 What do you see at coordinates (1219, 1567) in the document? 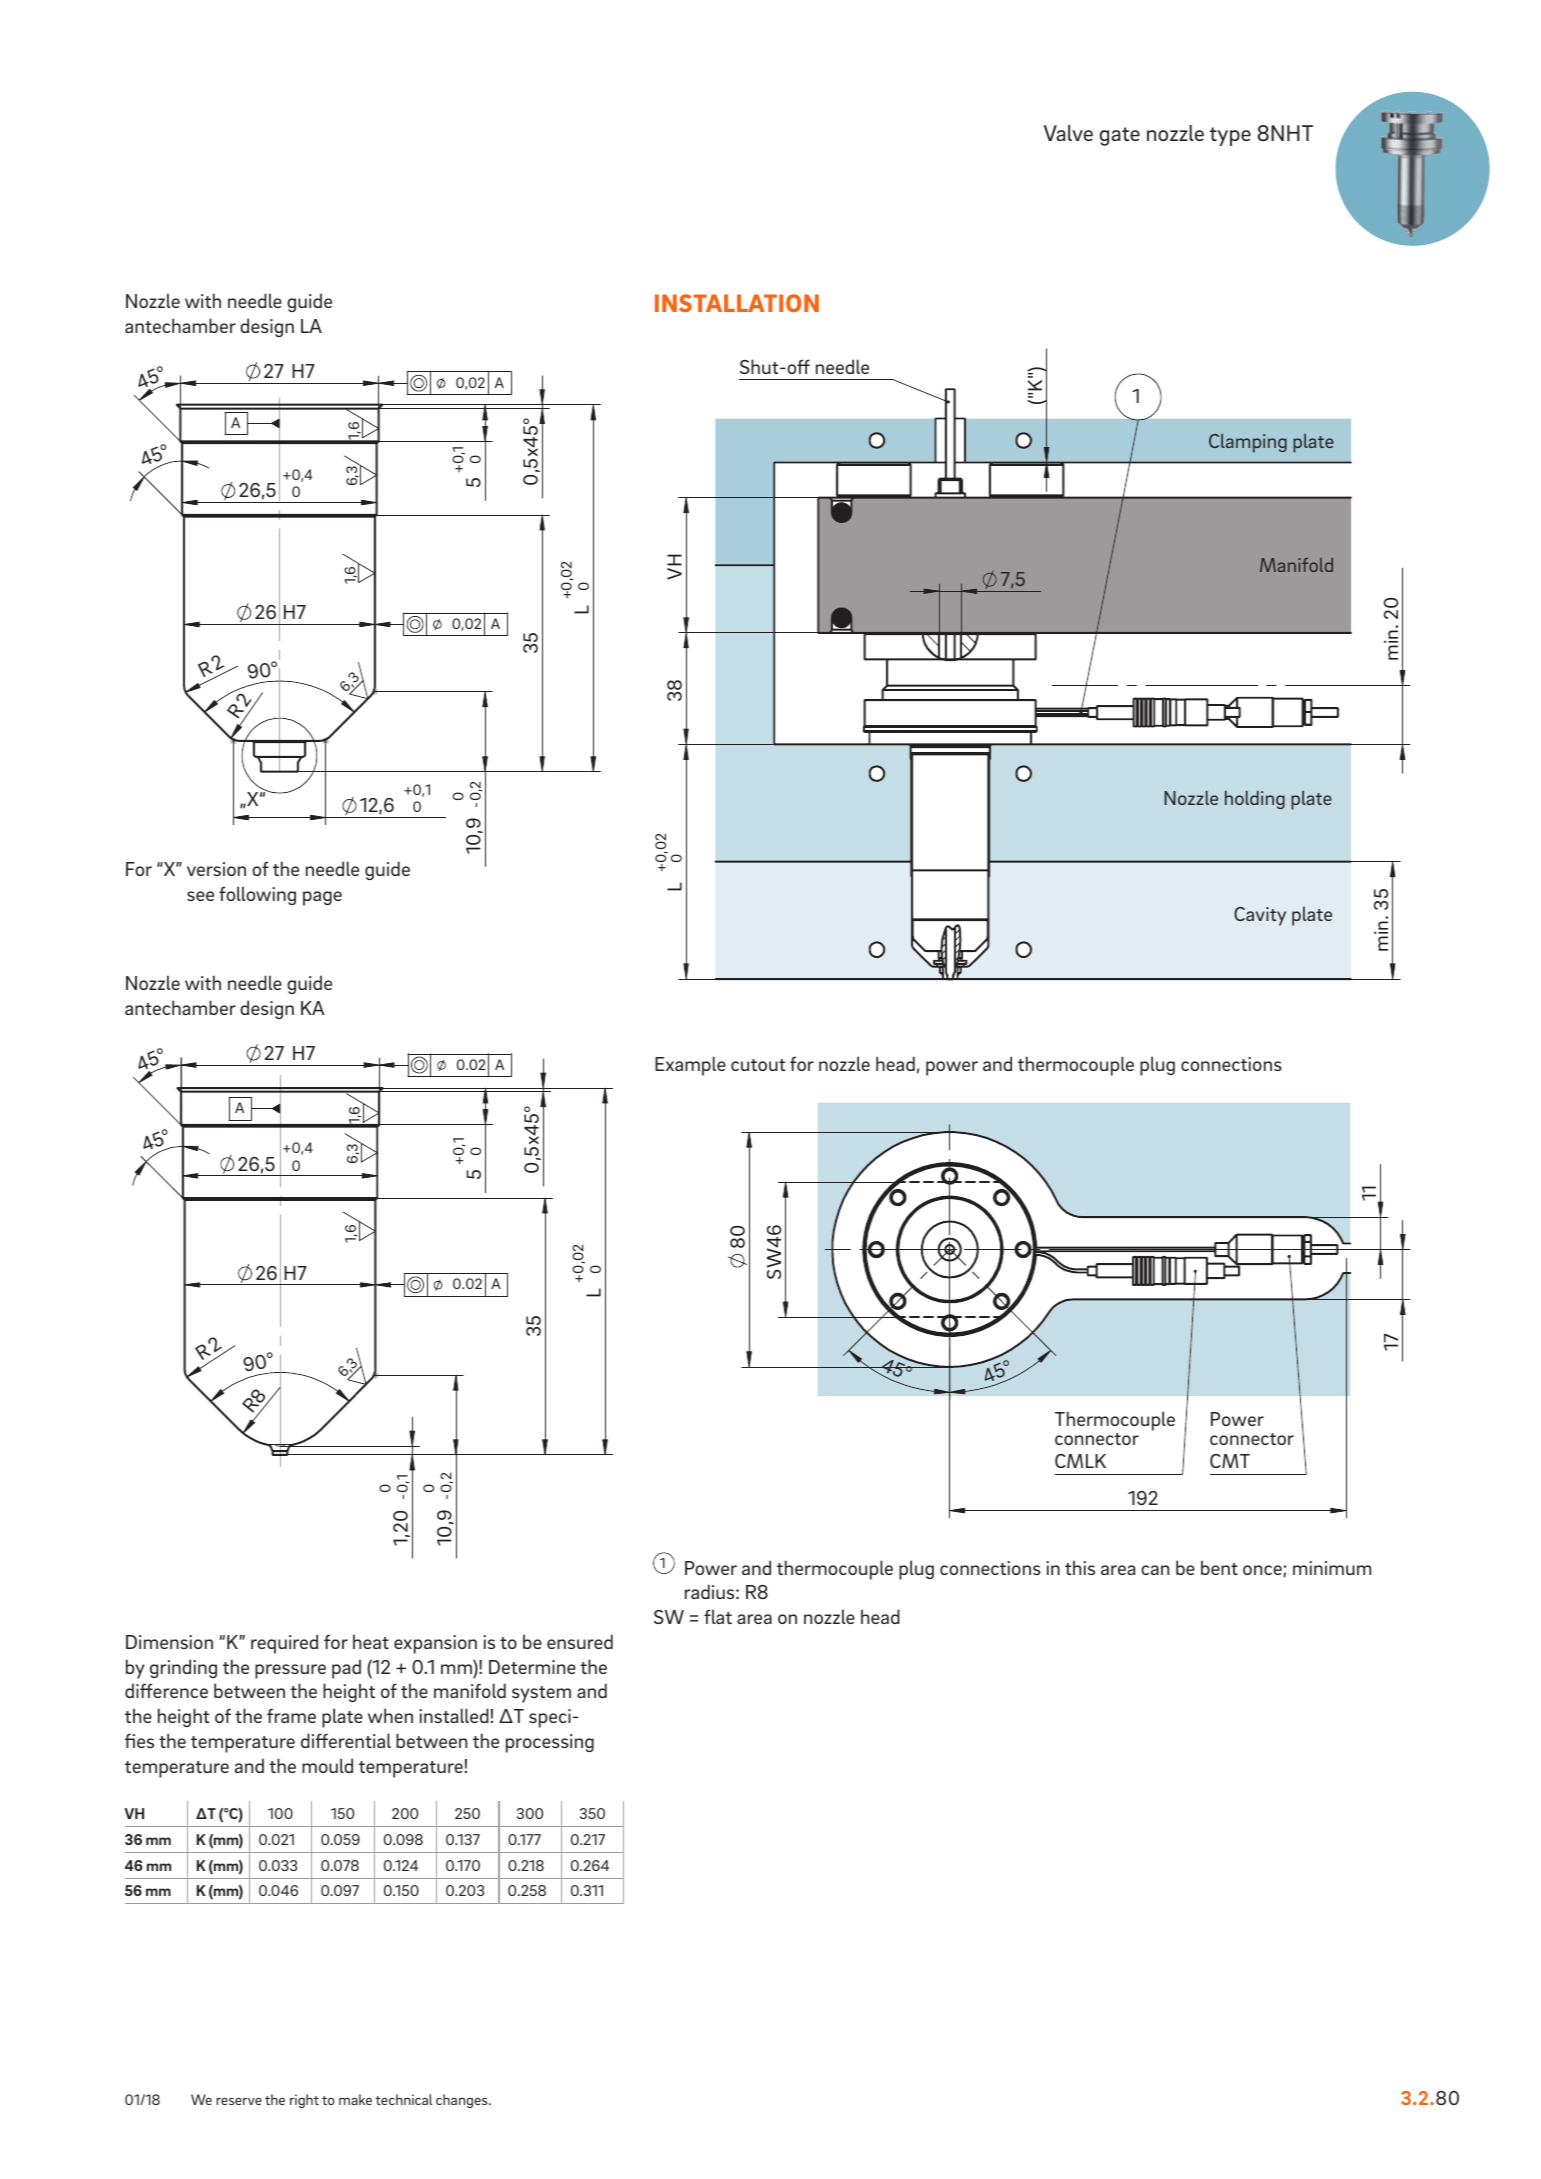
I see `bent` at bounding box center [1219, 1567].
